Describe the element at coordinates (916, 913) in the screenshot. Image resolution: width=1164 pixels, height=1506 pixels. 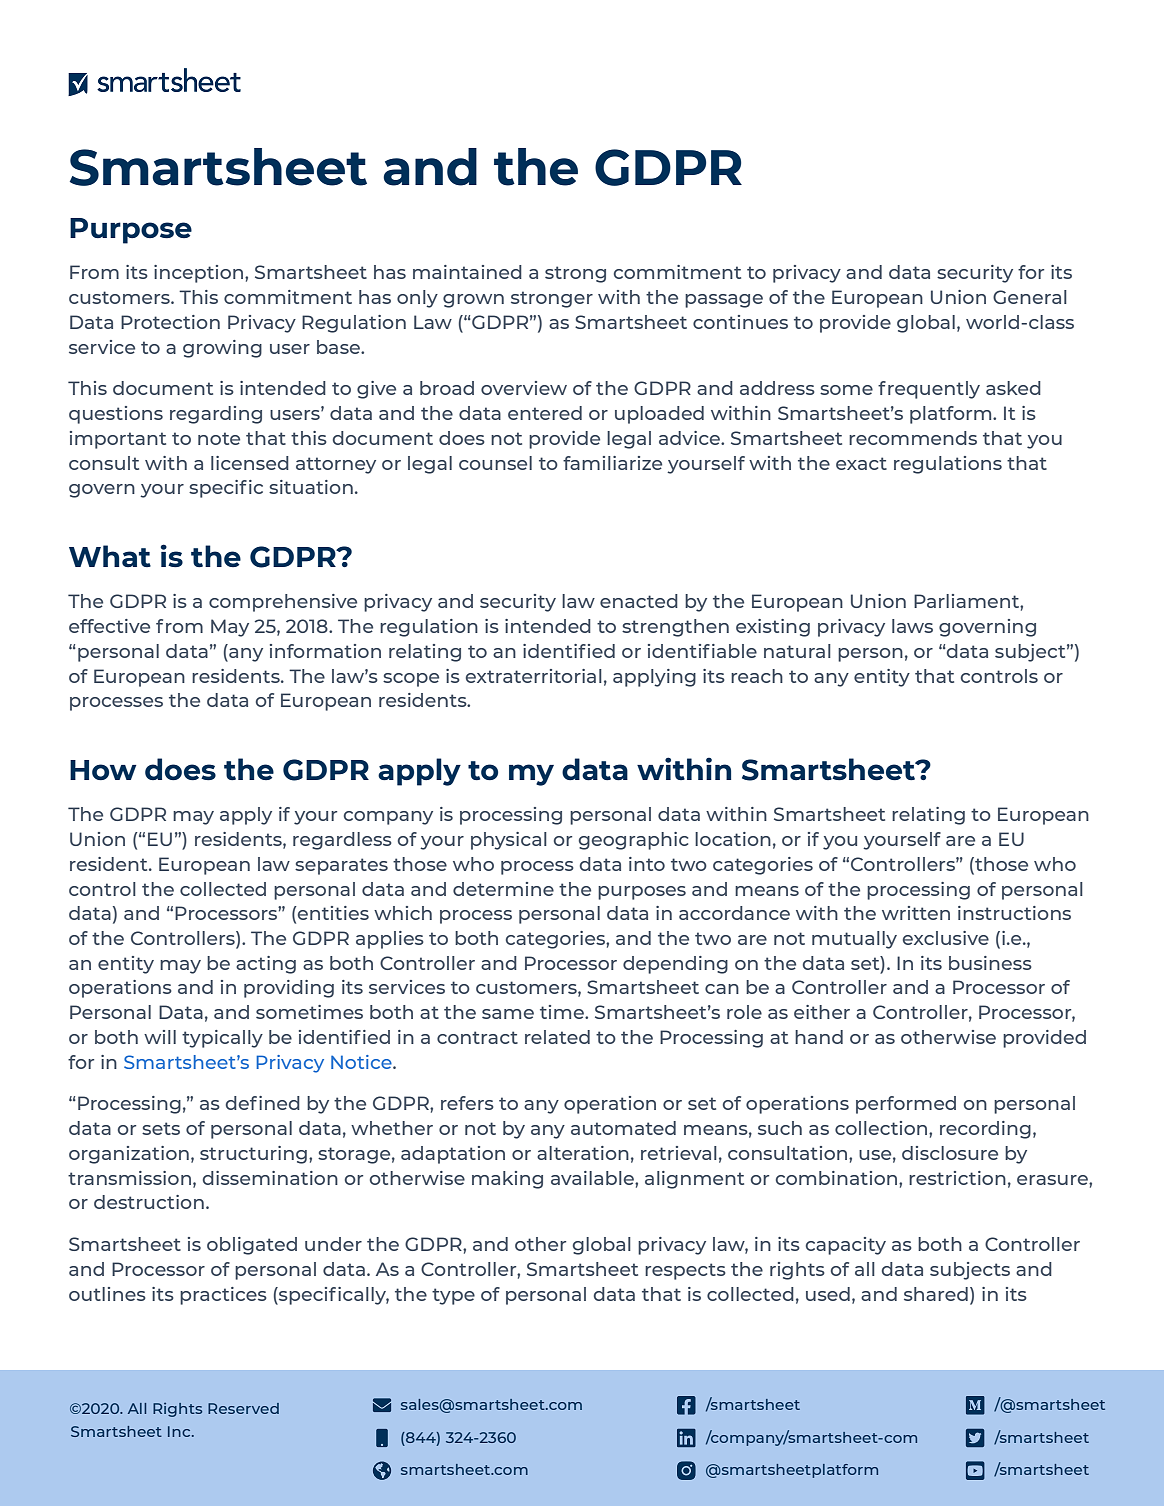
I see `written` at that location.
